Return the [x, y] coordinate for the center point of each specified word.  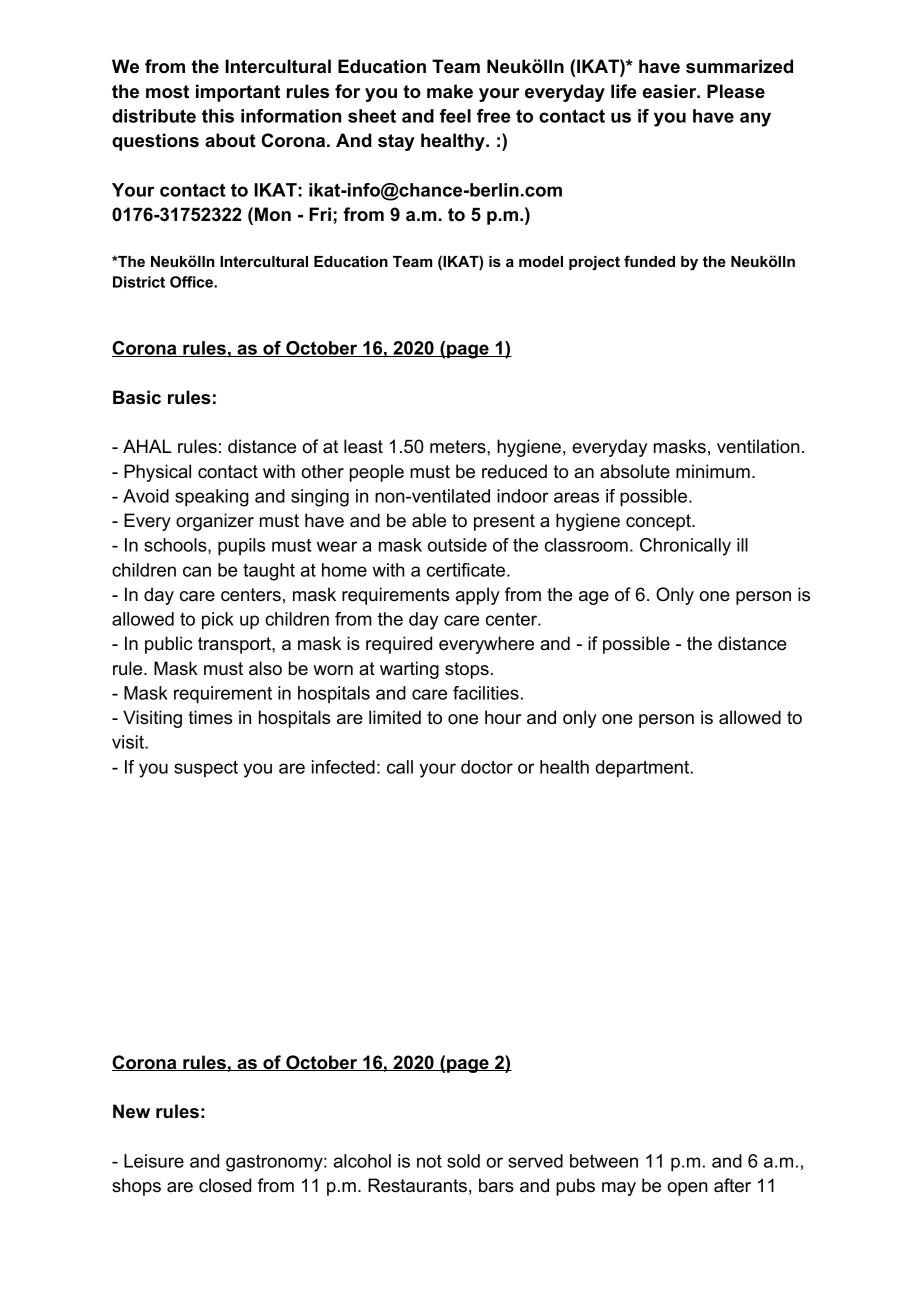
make [450, 91]
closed [225, 1185]
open [687, 1189]
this [218, 116]
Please [736, 91]
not [429, 1161]
